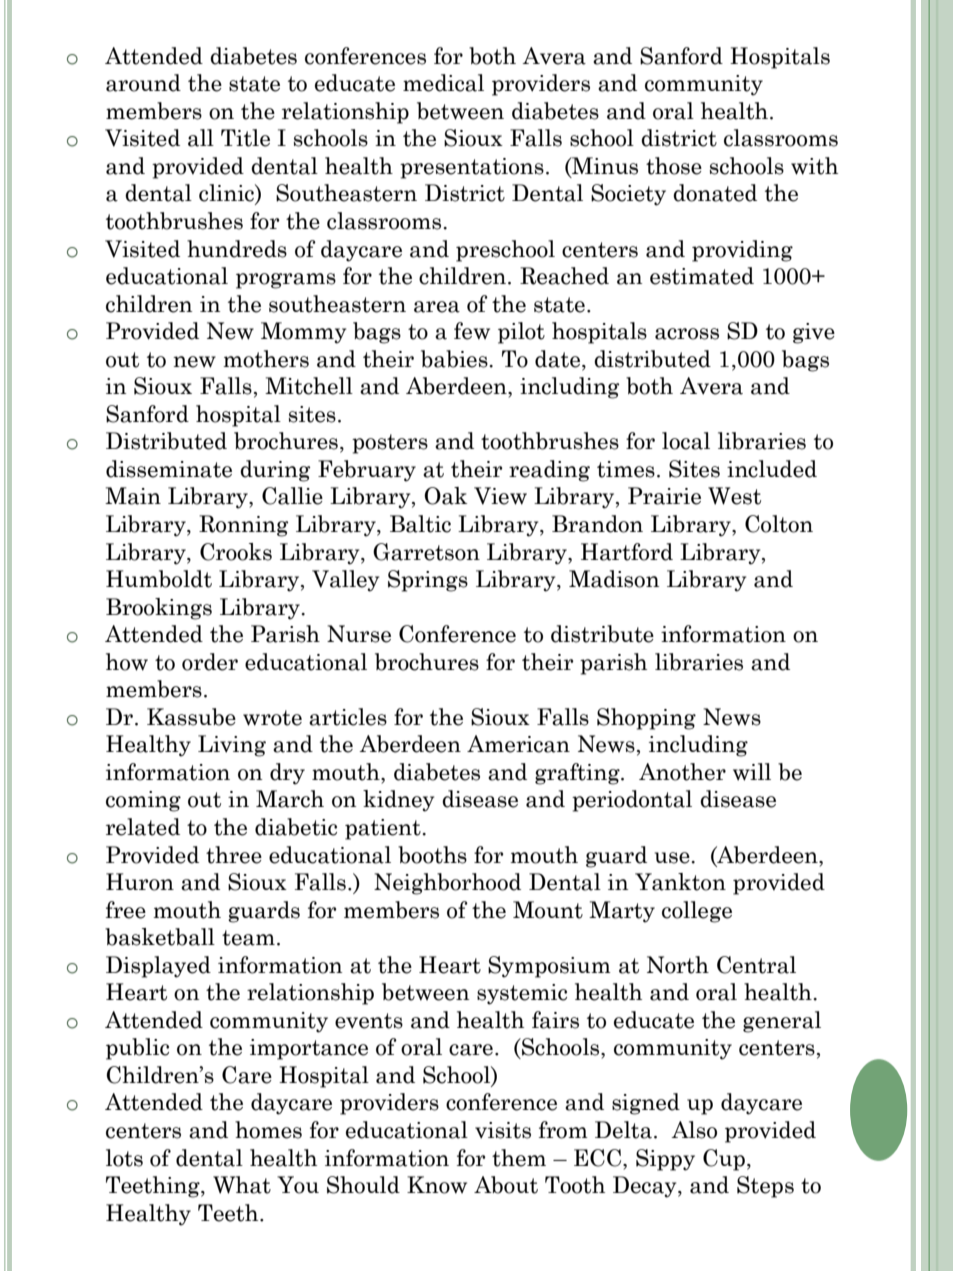 Image resolution: width=953 pixels, height=1271 pixels. I want to click on college, so click(697, 912).
